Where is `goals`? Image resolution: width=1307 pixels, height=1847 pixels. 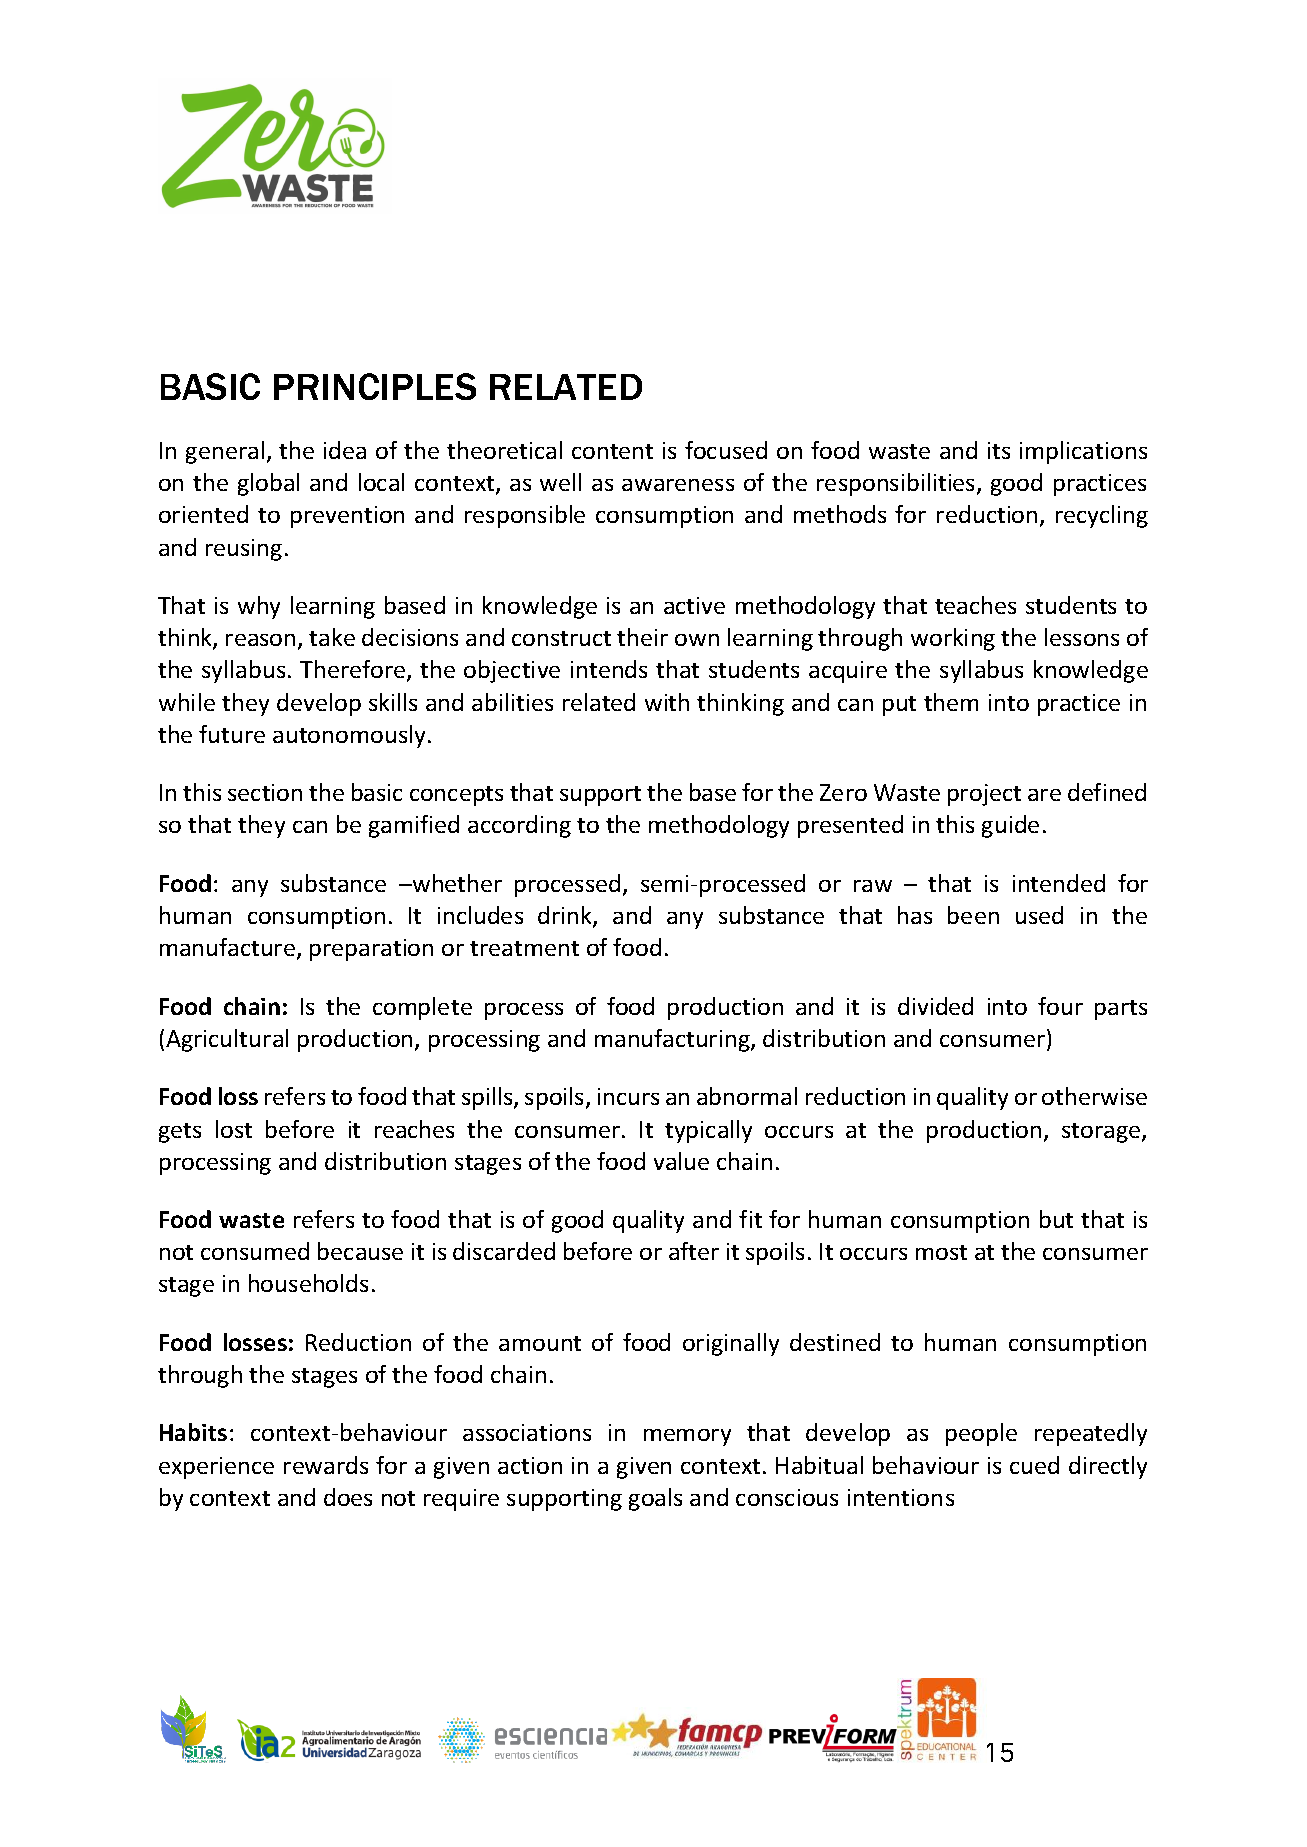 goals is located at coordinates (655, 1499).
